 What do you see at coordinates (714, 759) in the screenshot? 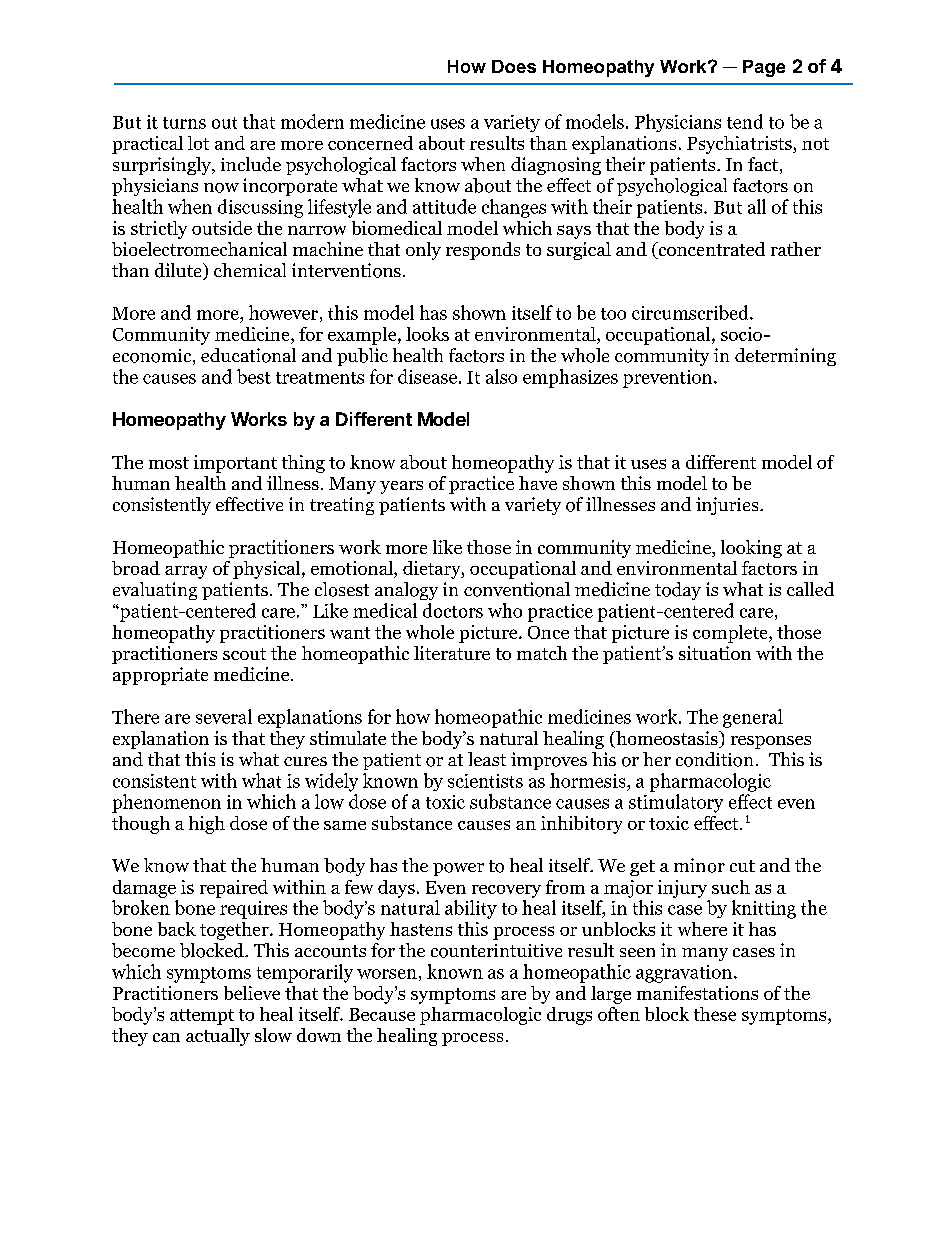
I see `condition` at bounding box center [714, 759].
